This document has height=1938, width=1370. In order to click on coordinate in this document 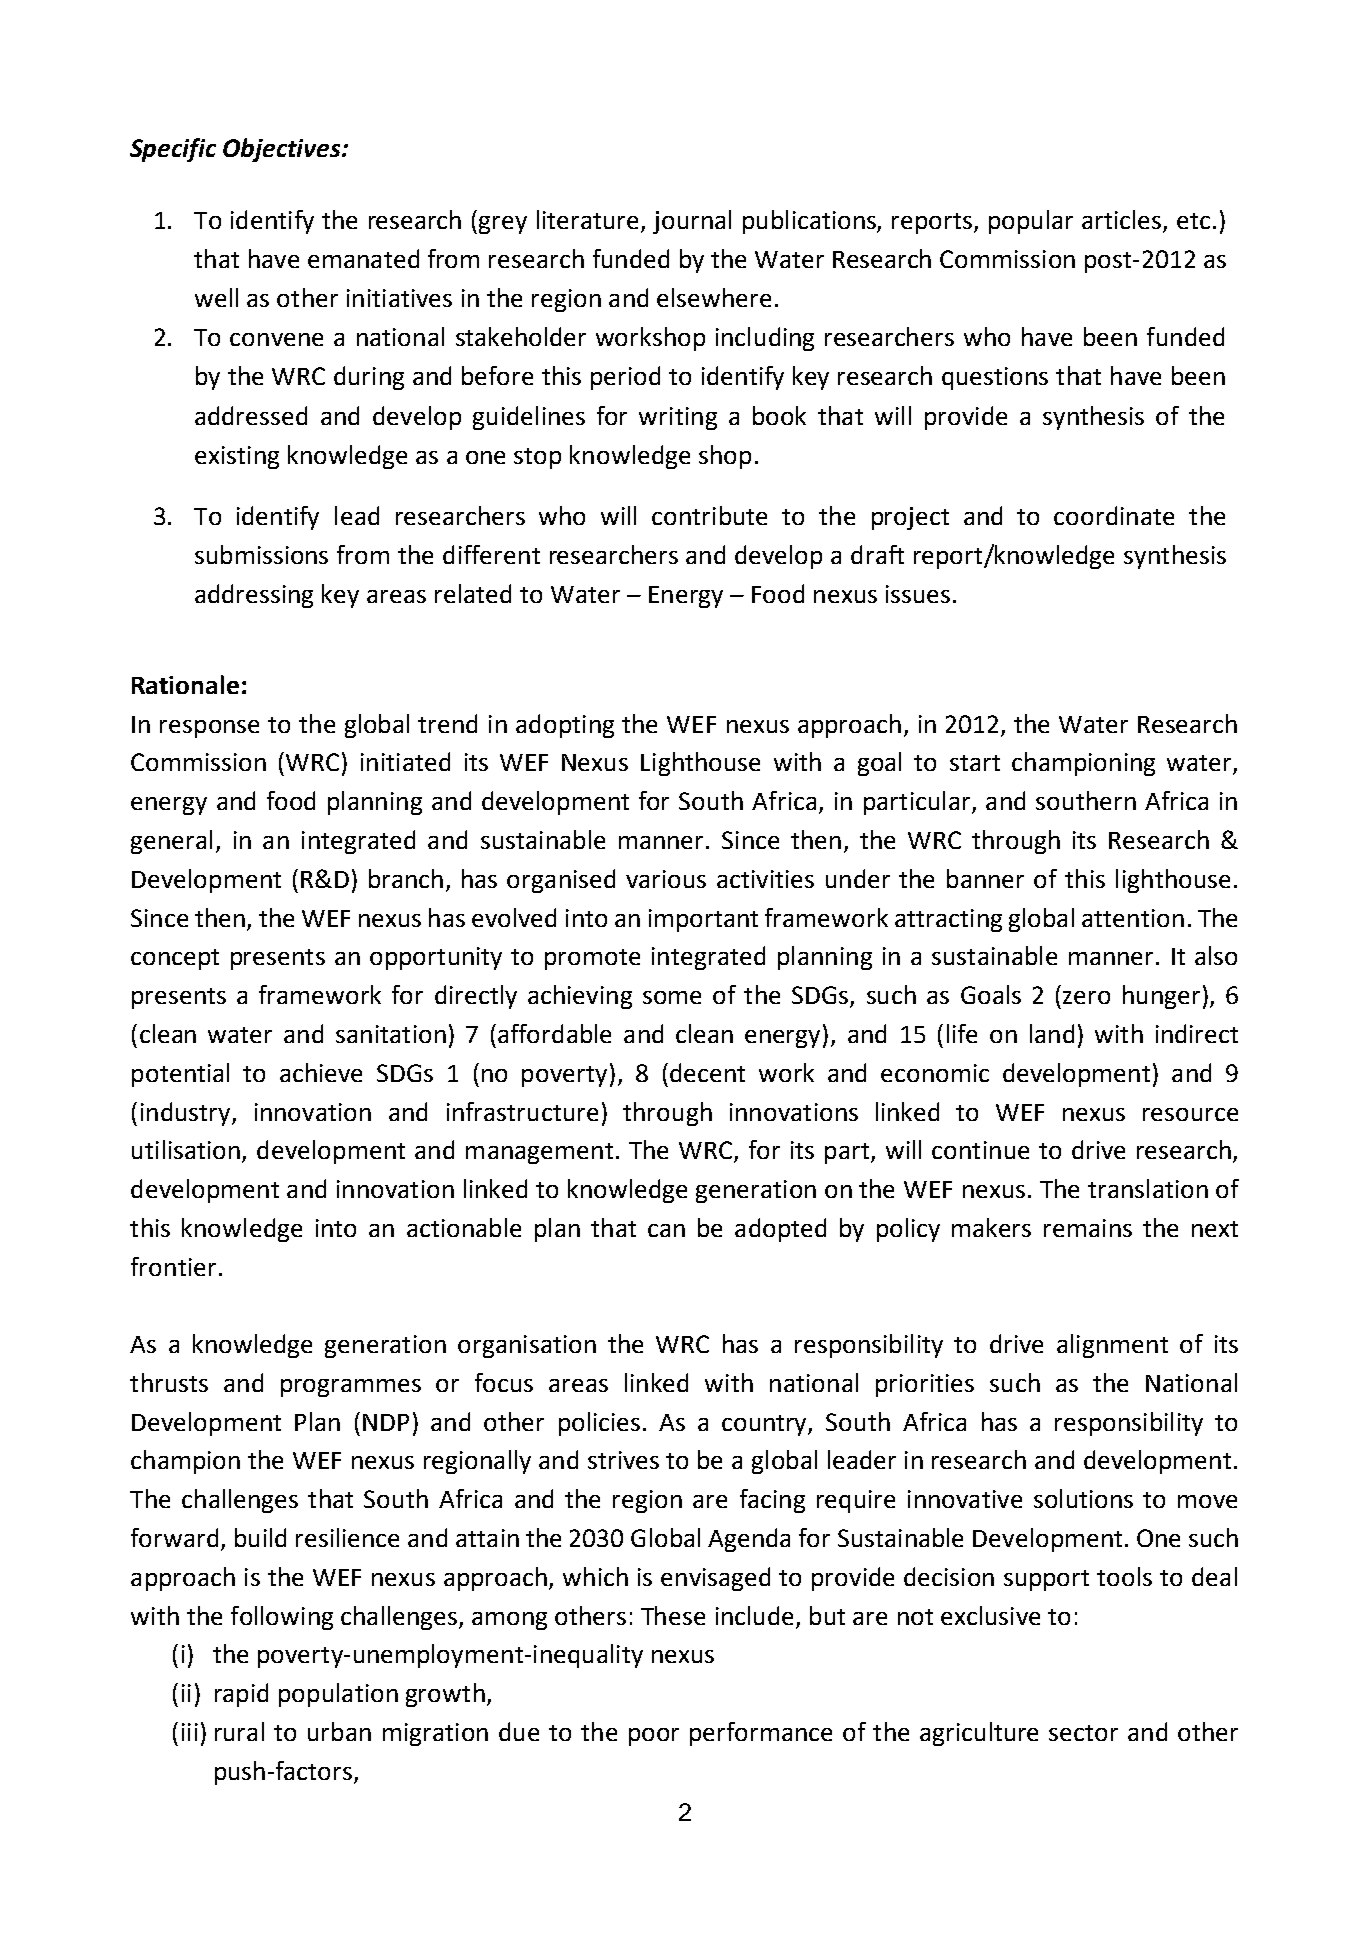, I will do `click(1114, 515)`.
